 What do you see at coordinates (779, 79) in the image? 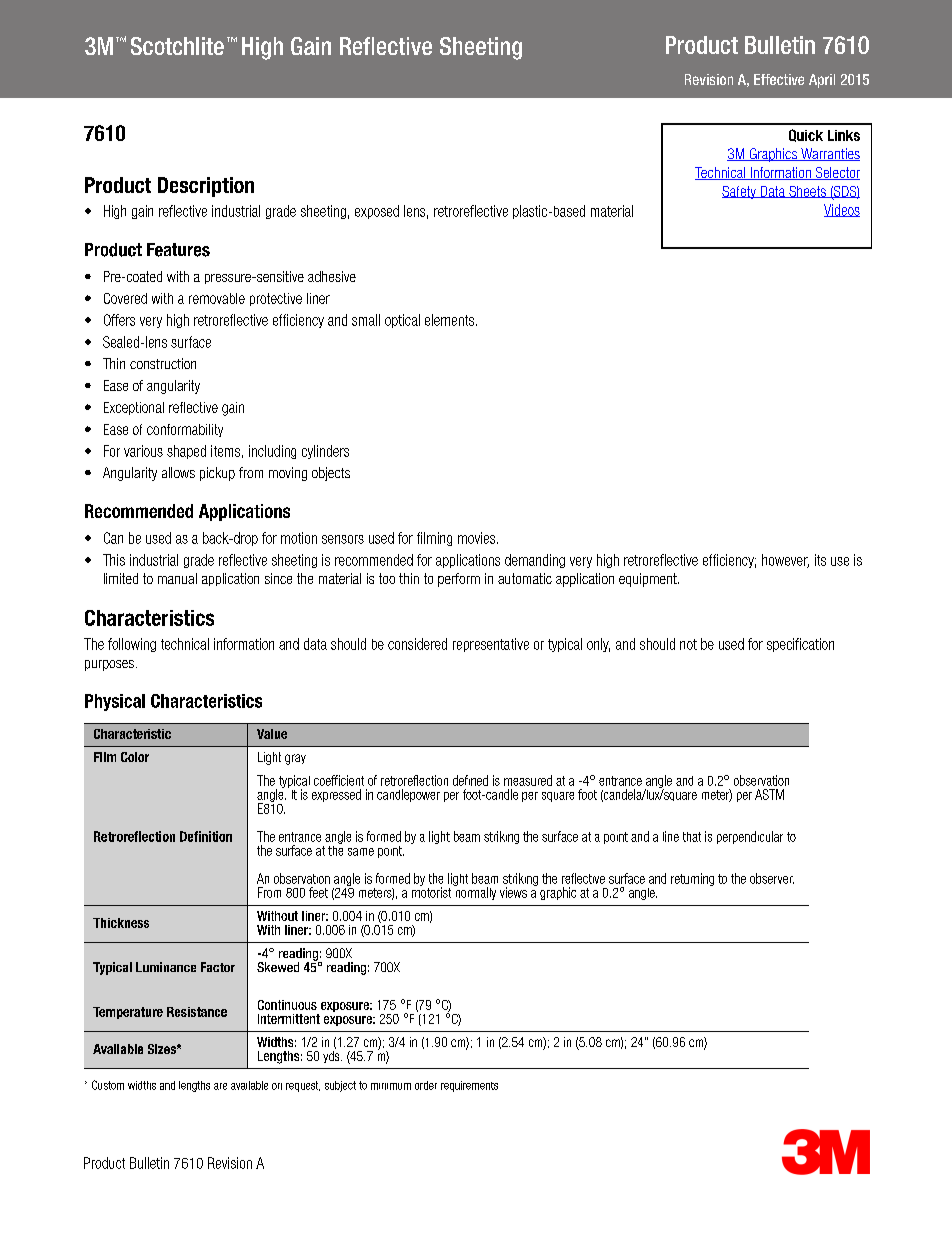
I see `Effective` at bounding box center [779, 79].
